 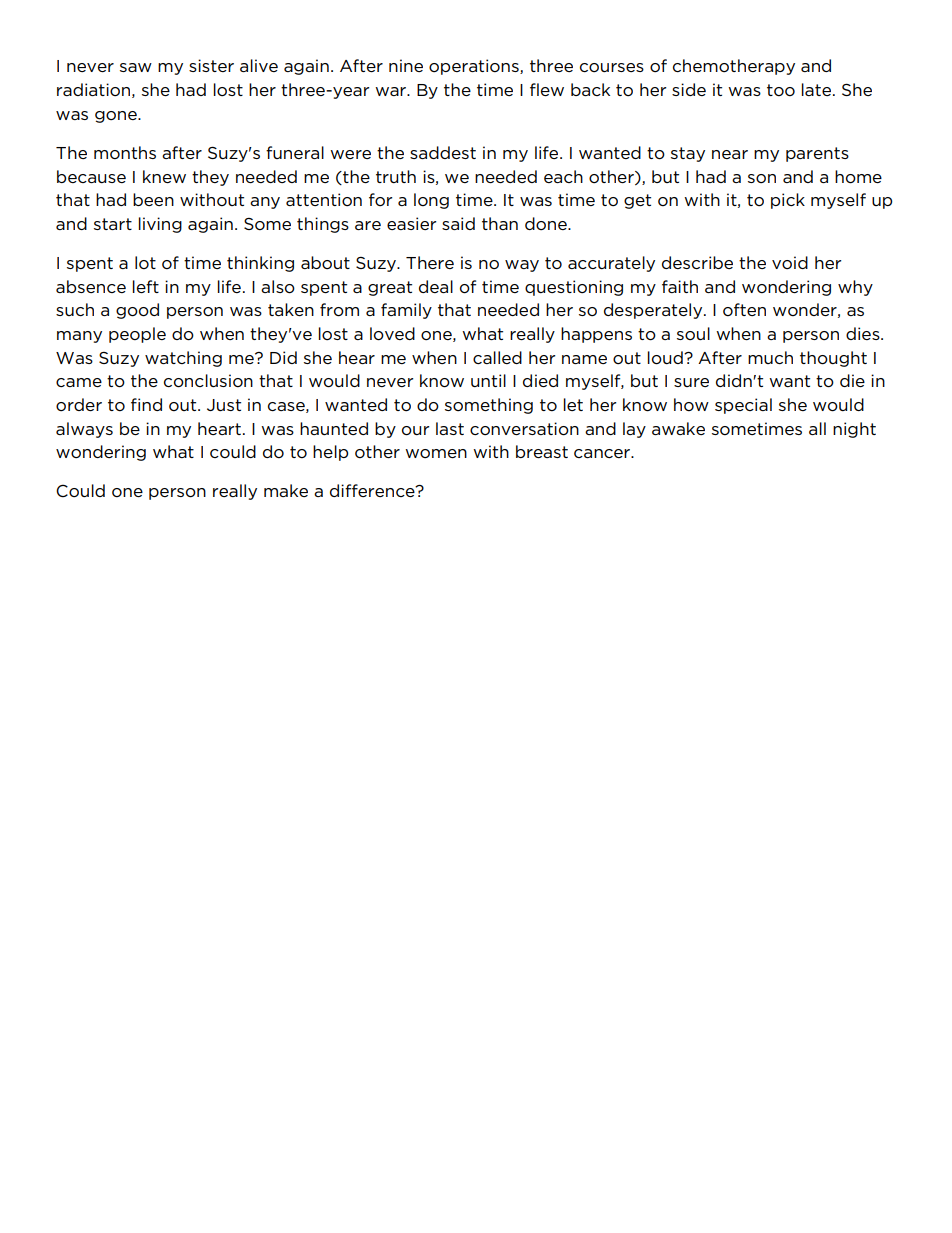 What do you see at coordinates (458, 223) in the screenshot?
I see `said` at bounding box center [458, 223].
